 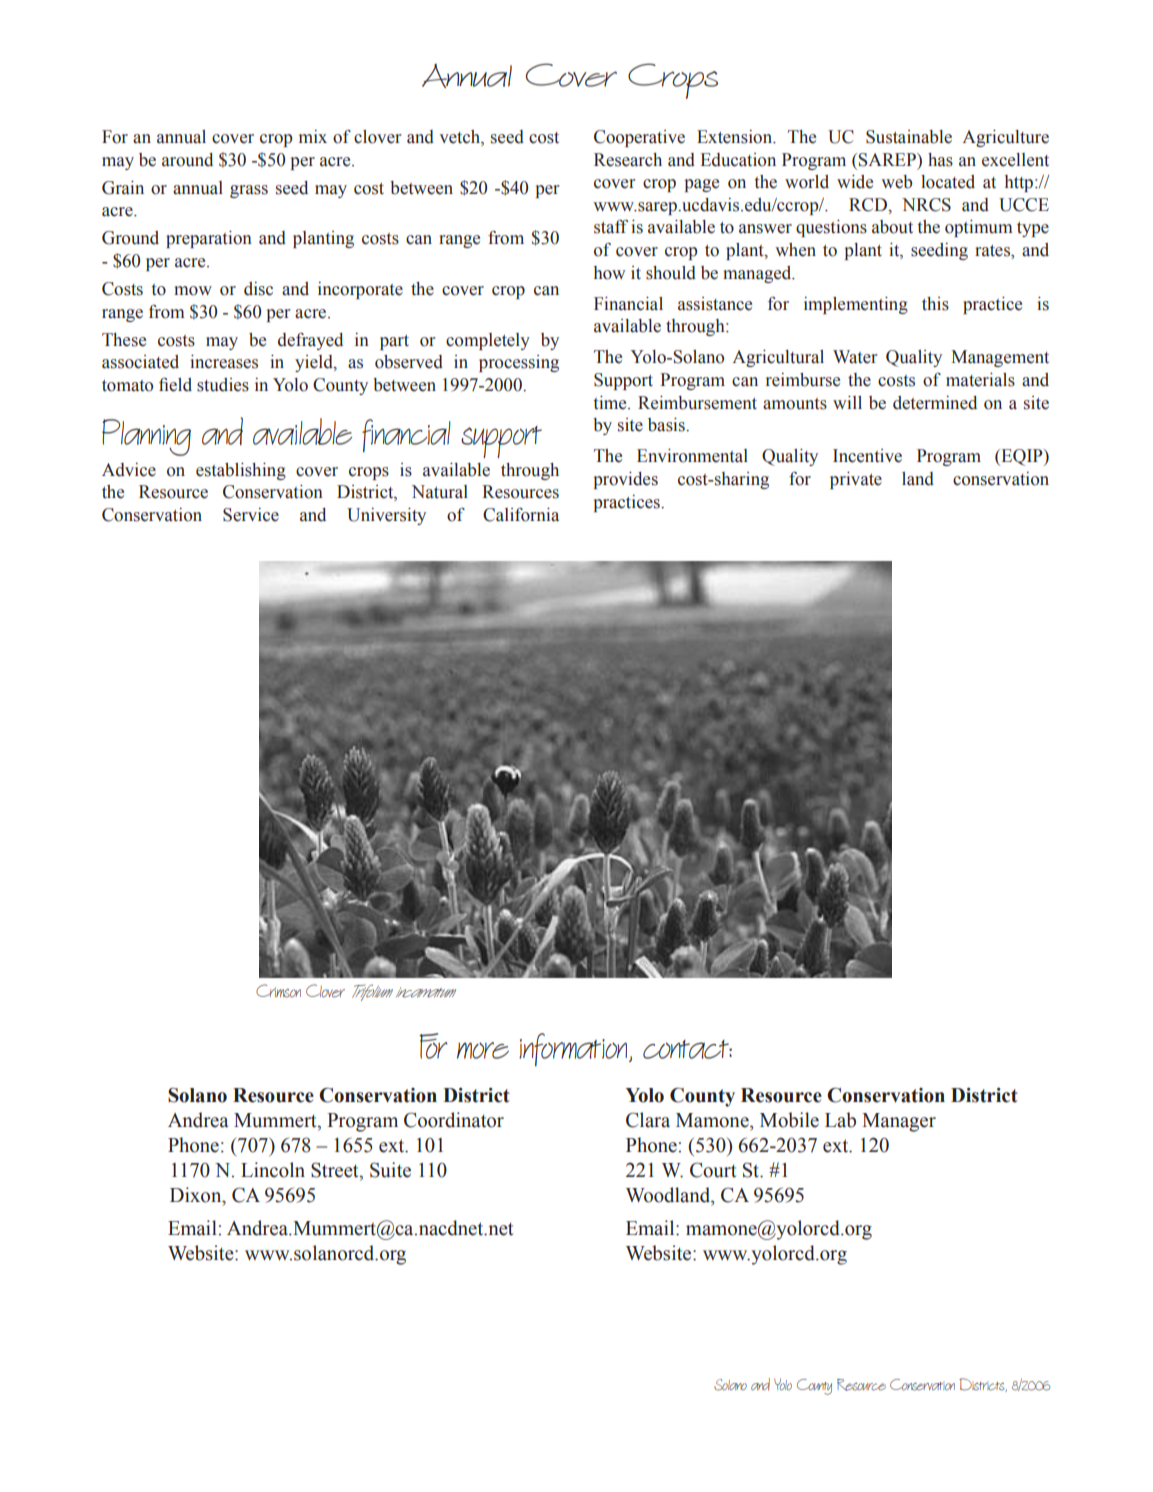 I want to click on private, so click(x=856, y=480).
